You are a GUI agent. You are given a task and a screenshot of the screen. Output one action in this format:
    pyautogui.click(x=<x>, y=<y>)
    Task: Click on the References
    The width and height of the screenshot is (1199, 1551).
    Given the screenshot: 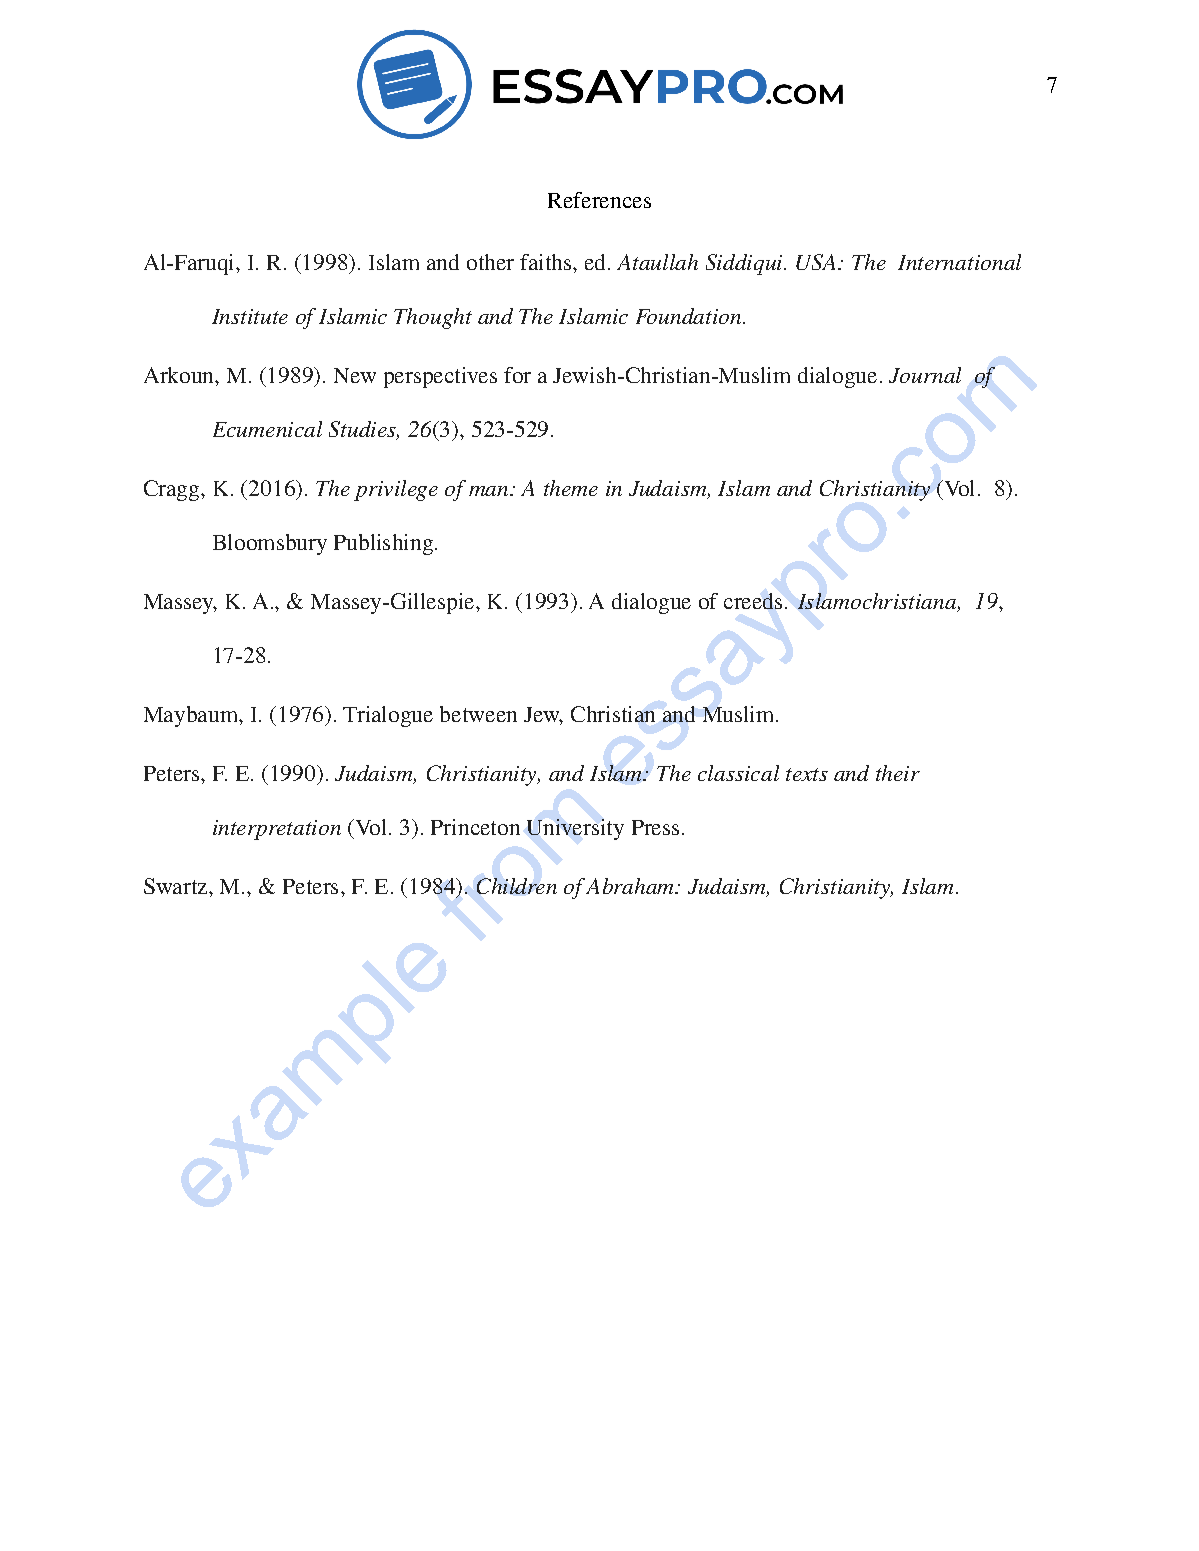 What is the action you would take?
    pyautogui.click(x=599, y=200)
